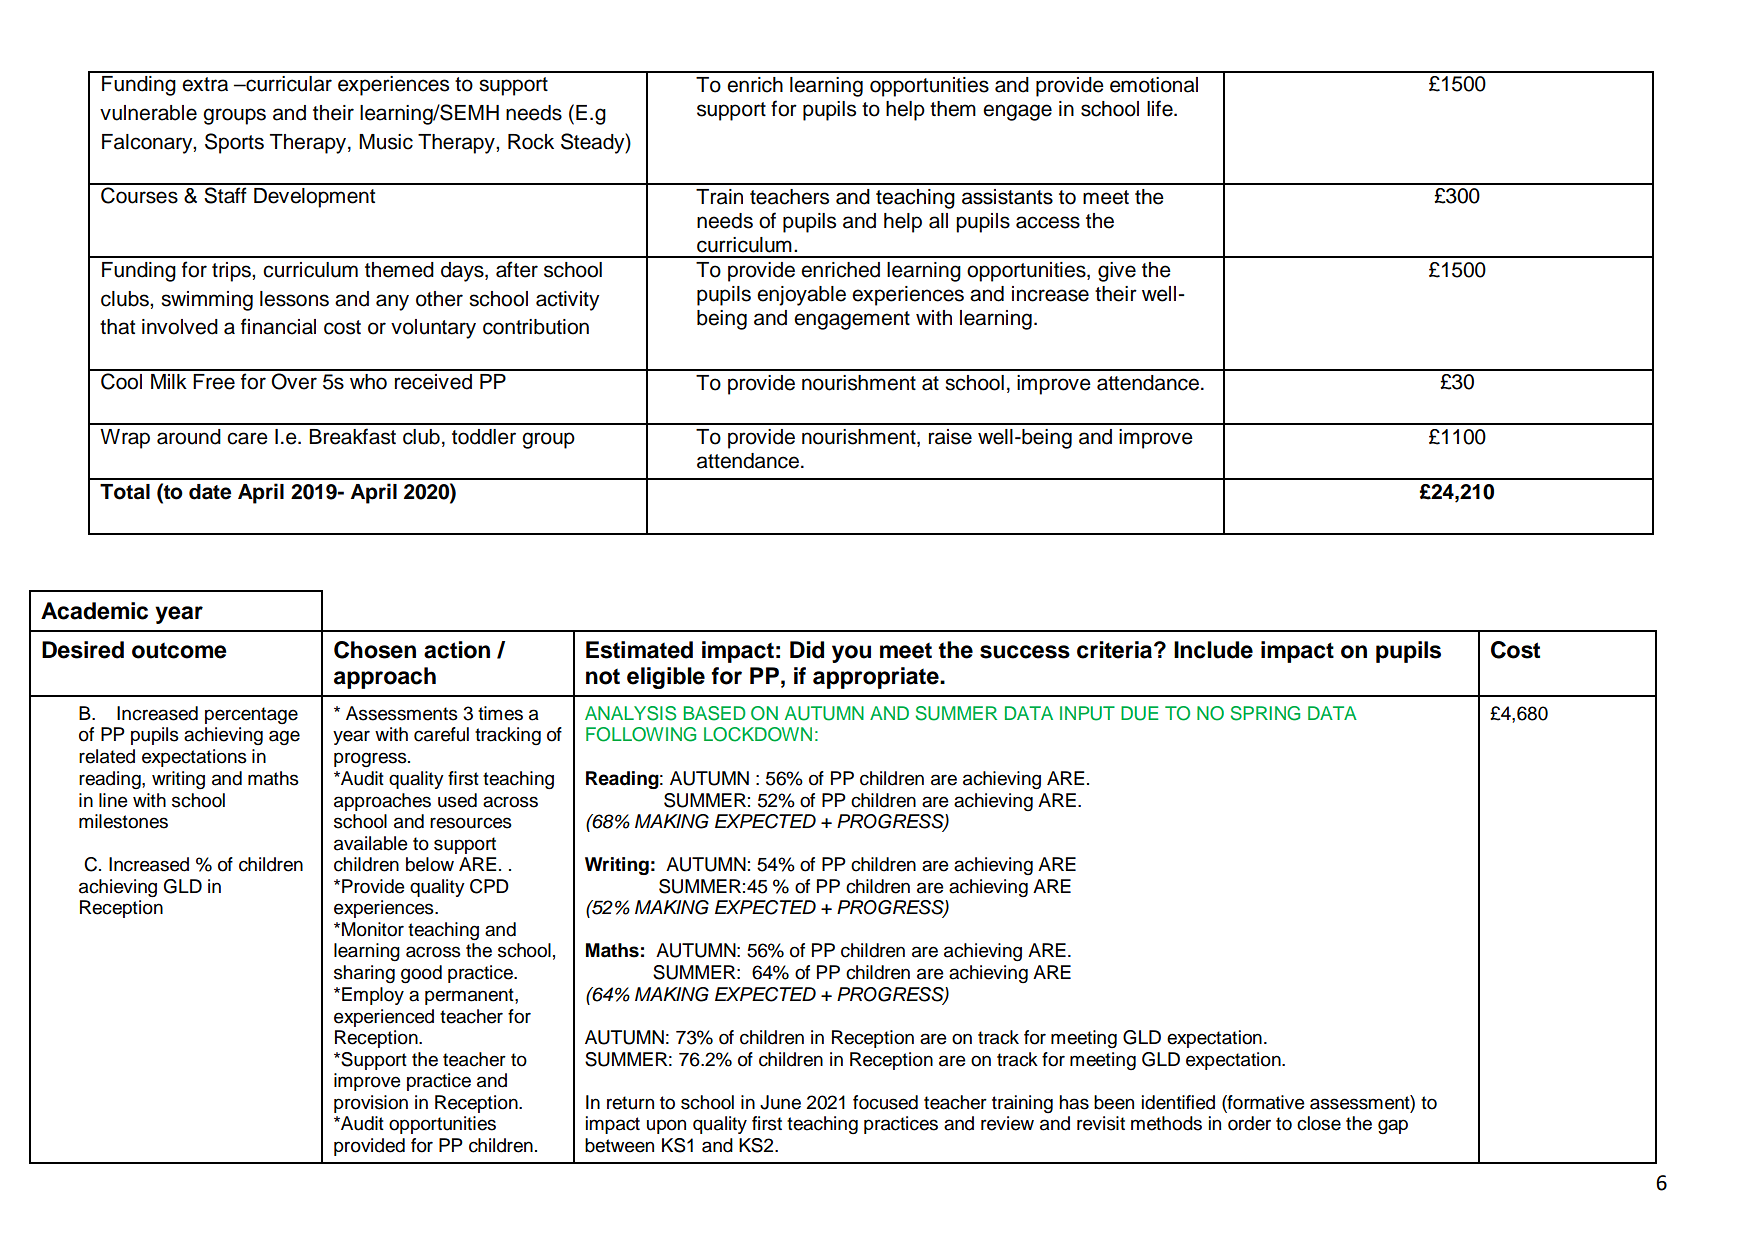 This document has height=1242, width=1756. What do you see at coordinates (234, 143) in the document?
I see `Sports` at bounding box center [234, 143].
